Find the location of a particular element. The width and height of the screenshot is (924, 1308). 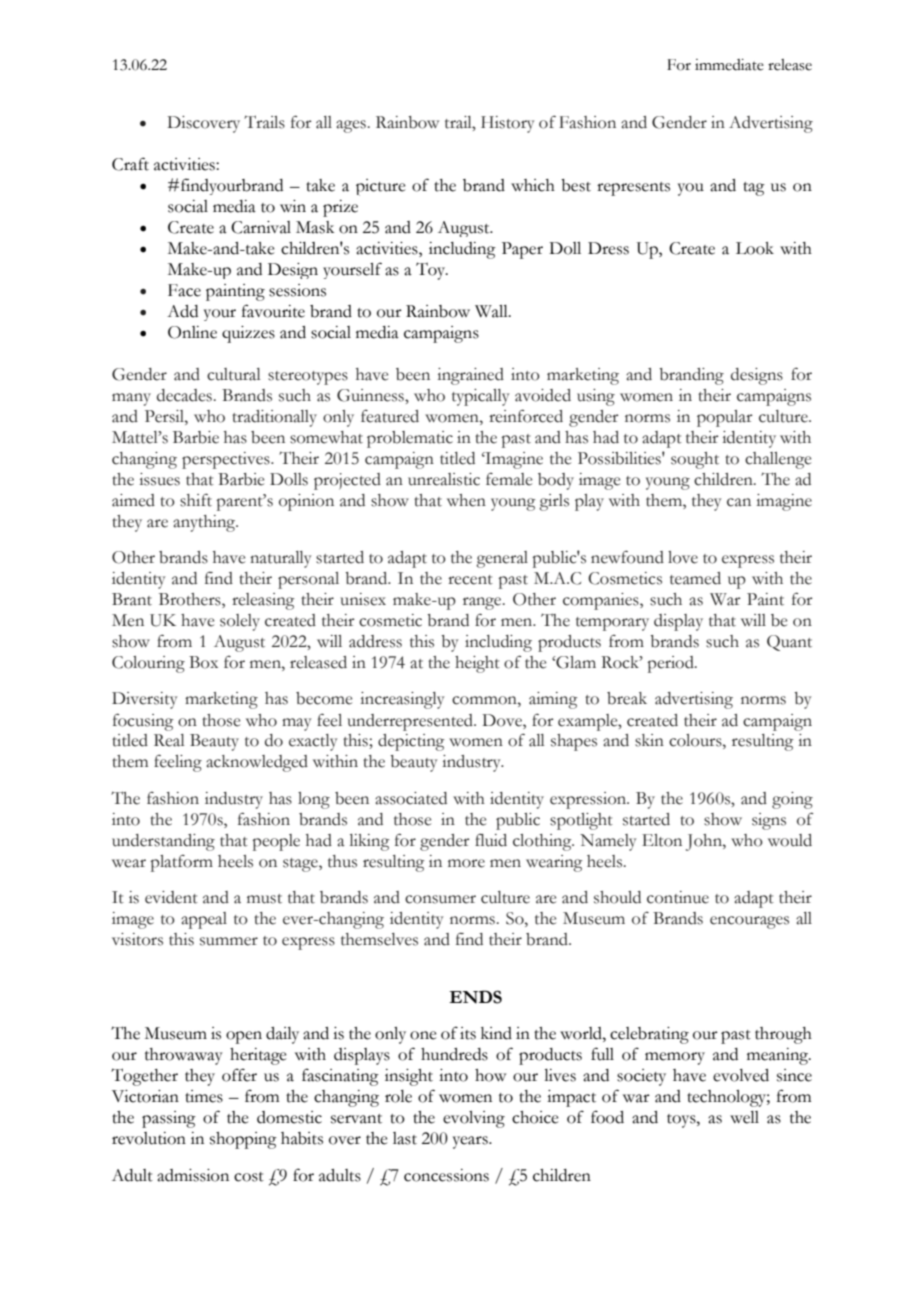

Craft is located at coordinates (130, 164).
